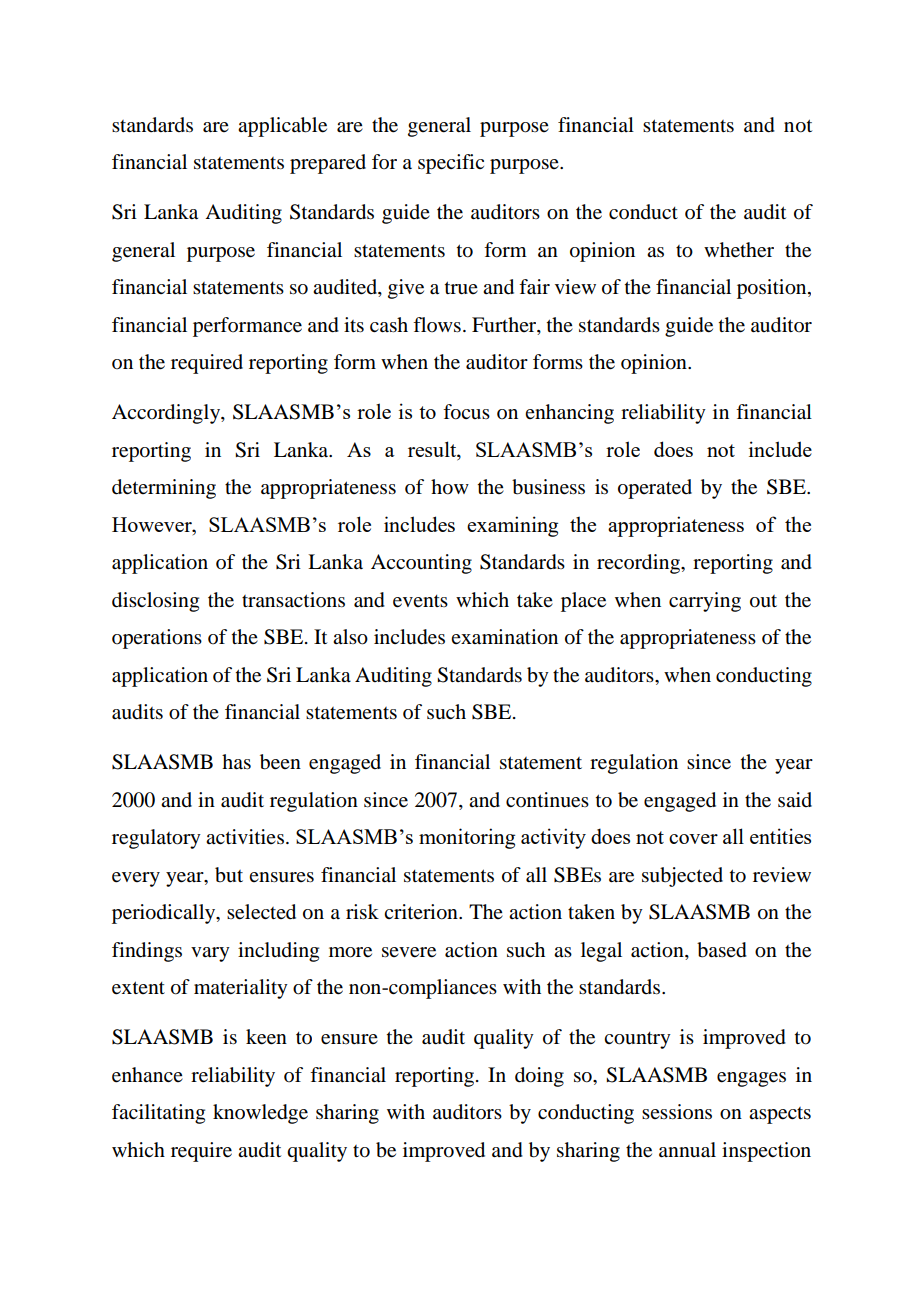  I want to click on operated, so click(655, 489).
